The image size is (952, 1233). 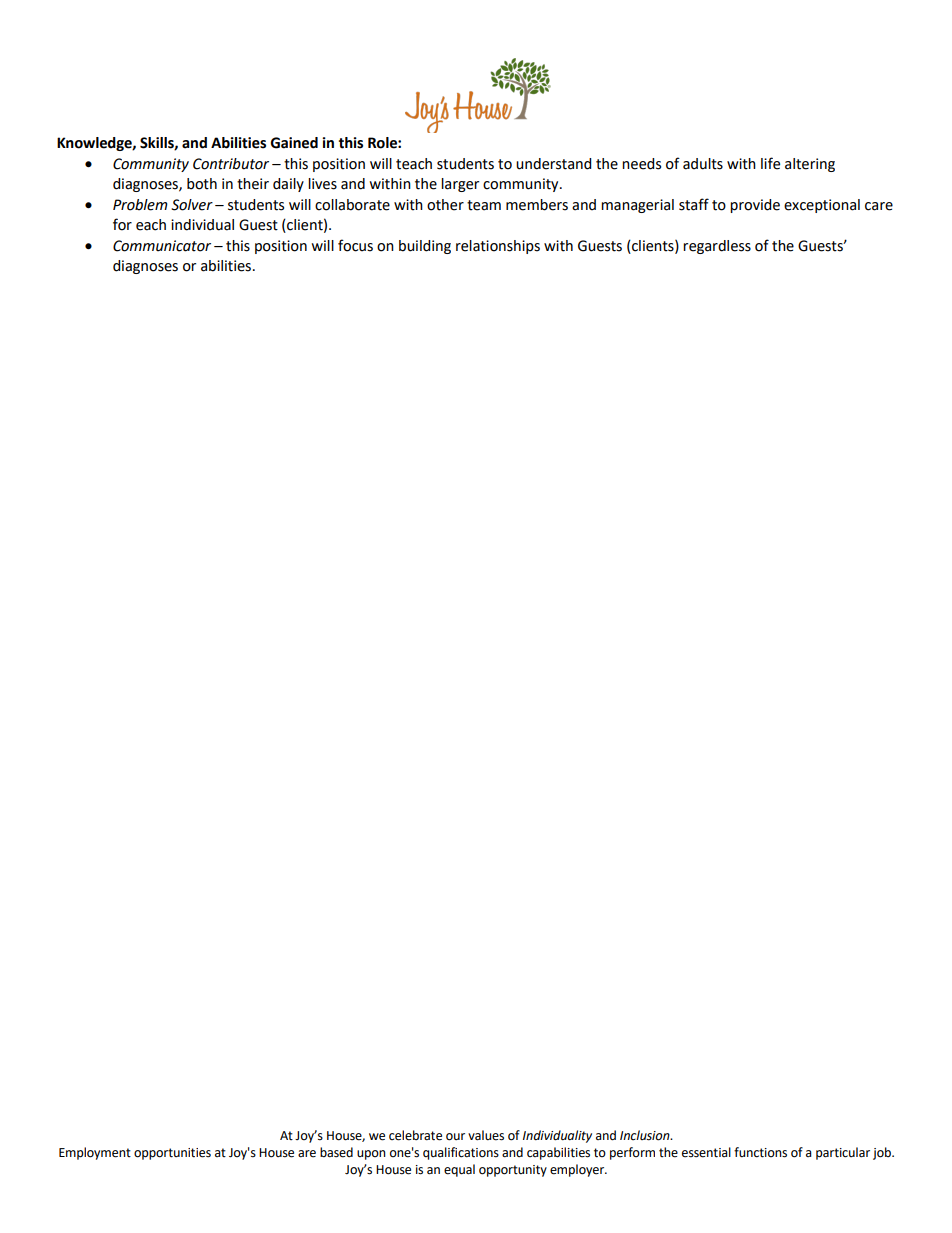 I want to click on life, so click(x=770, y=163).
